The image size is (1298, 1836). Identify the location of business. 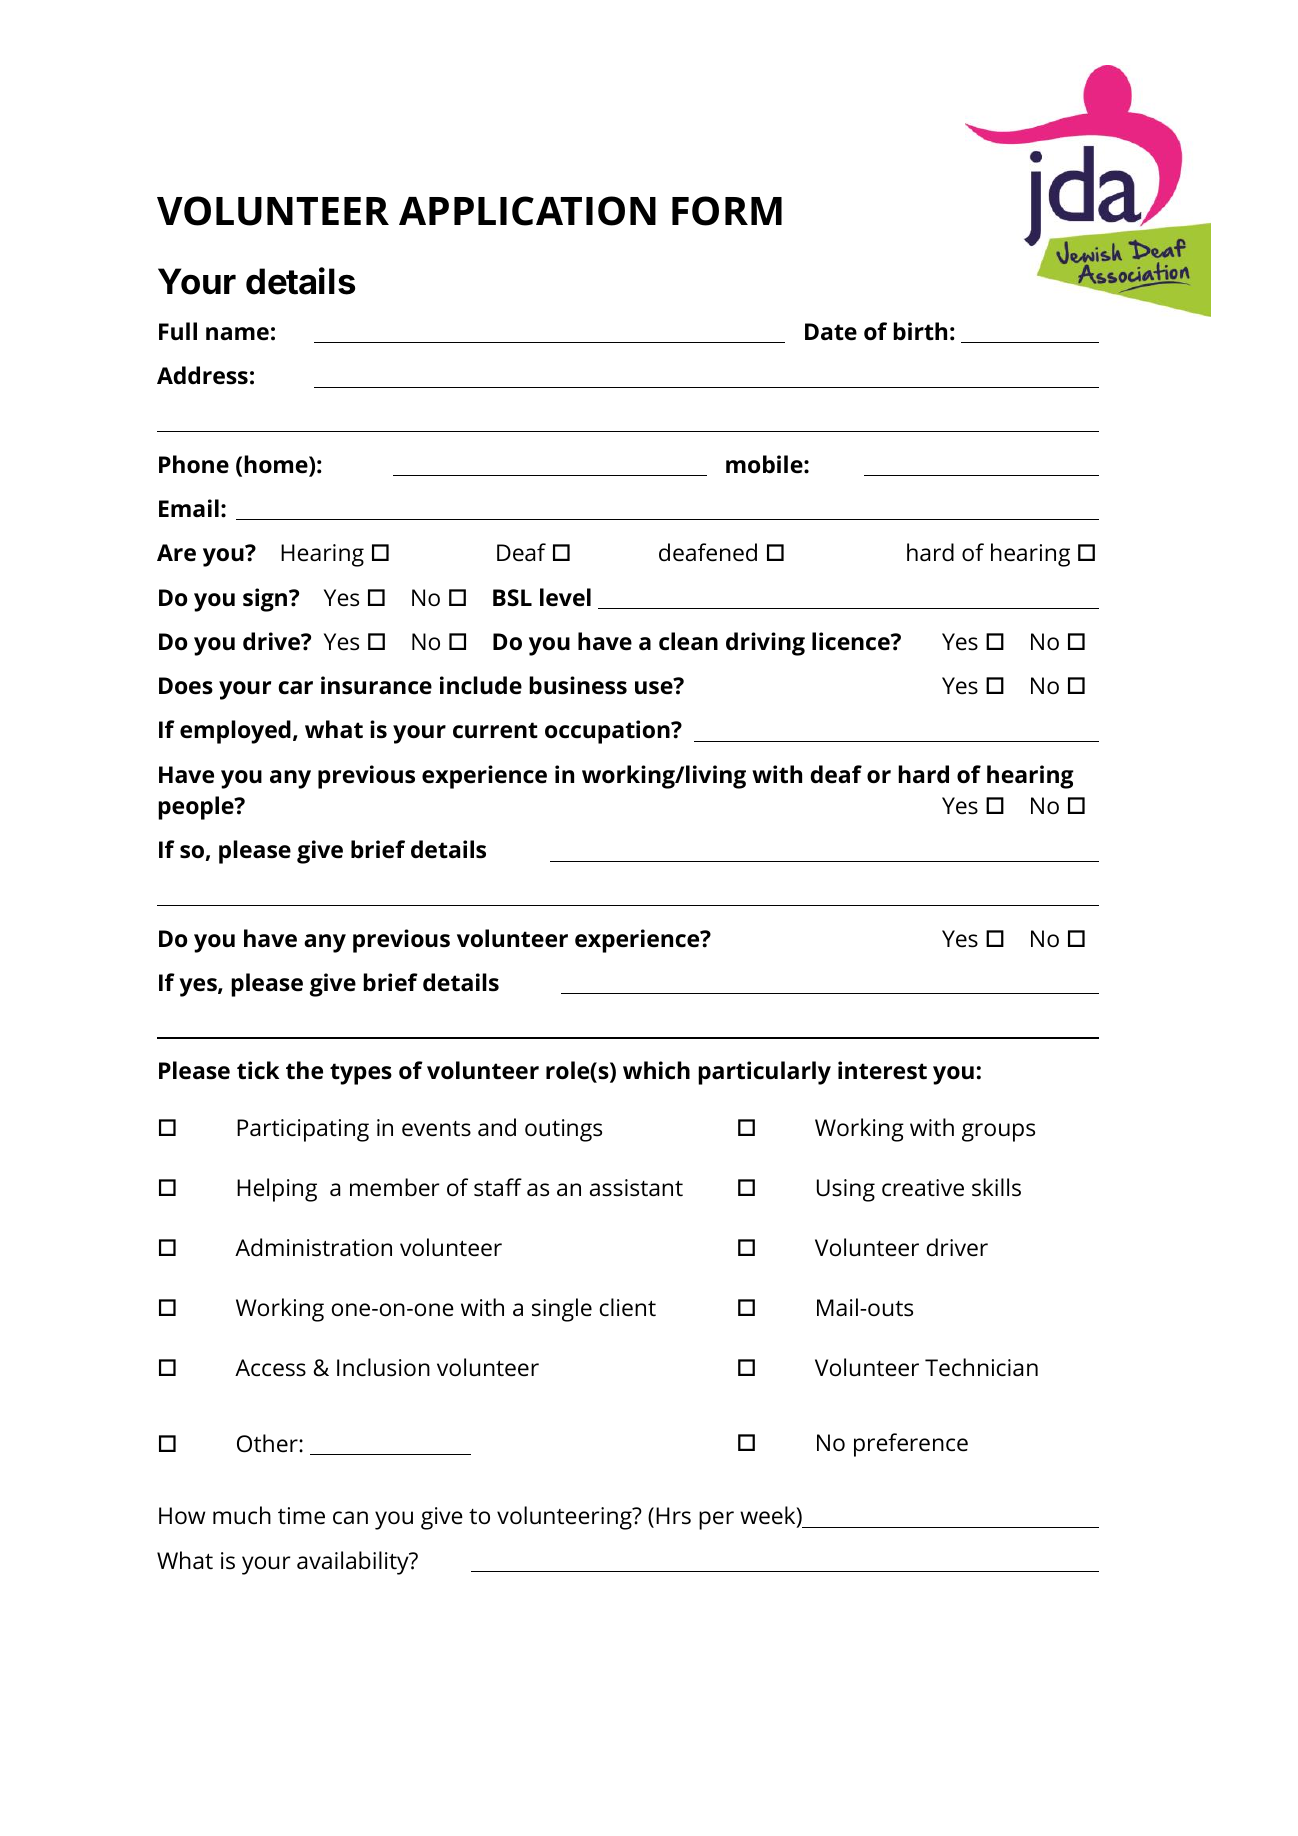
(578, 685).
